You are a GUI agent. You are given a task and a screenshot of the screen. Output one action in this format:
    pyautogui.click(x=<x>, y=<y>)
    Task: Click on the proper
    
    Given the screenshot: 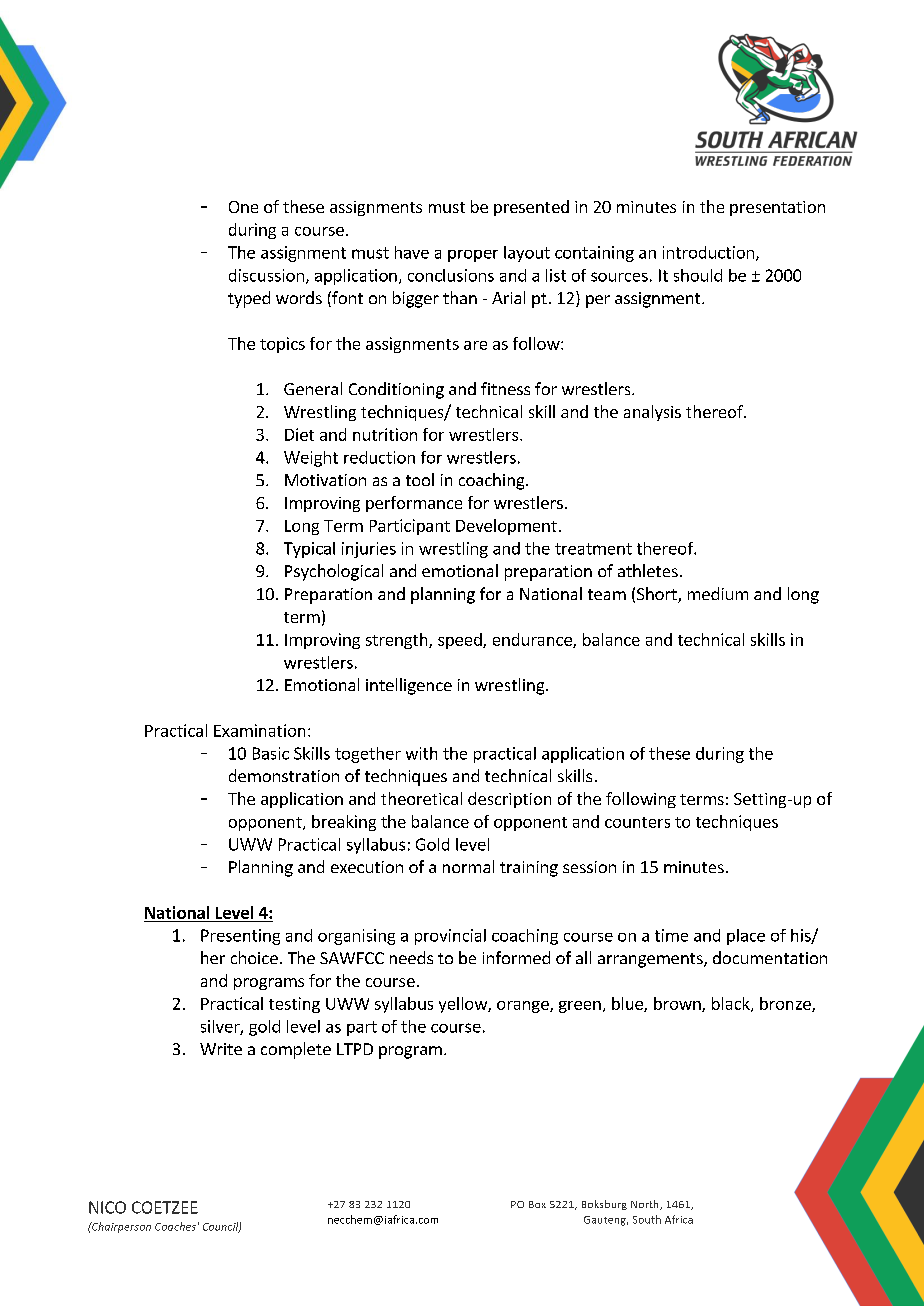 What is the action you would take?
    pyautogui.click(x=473, y=256)
